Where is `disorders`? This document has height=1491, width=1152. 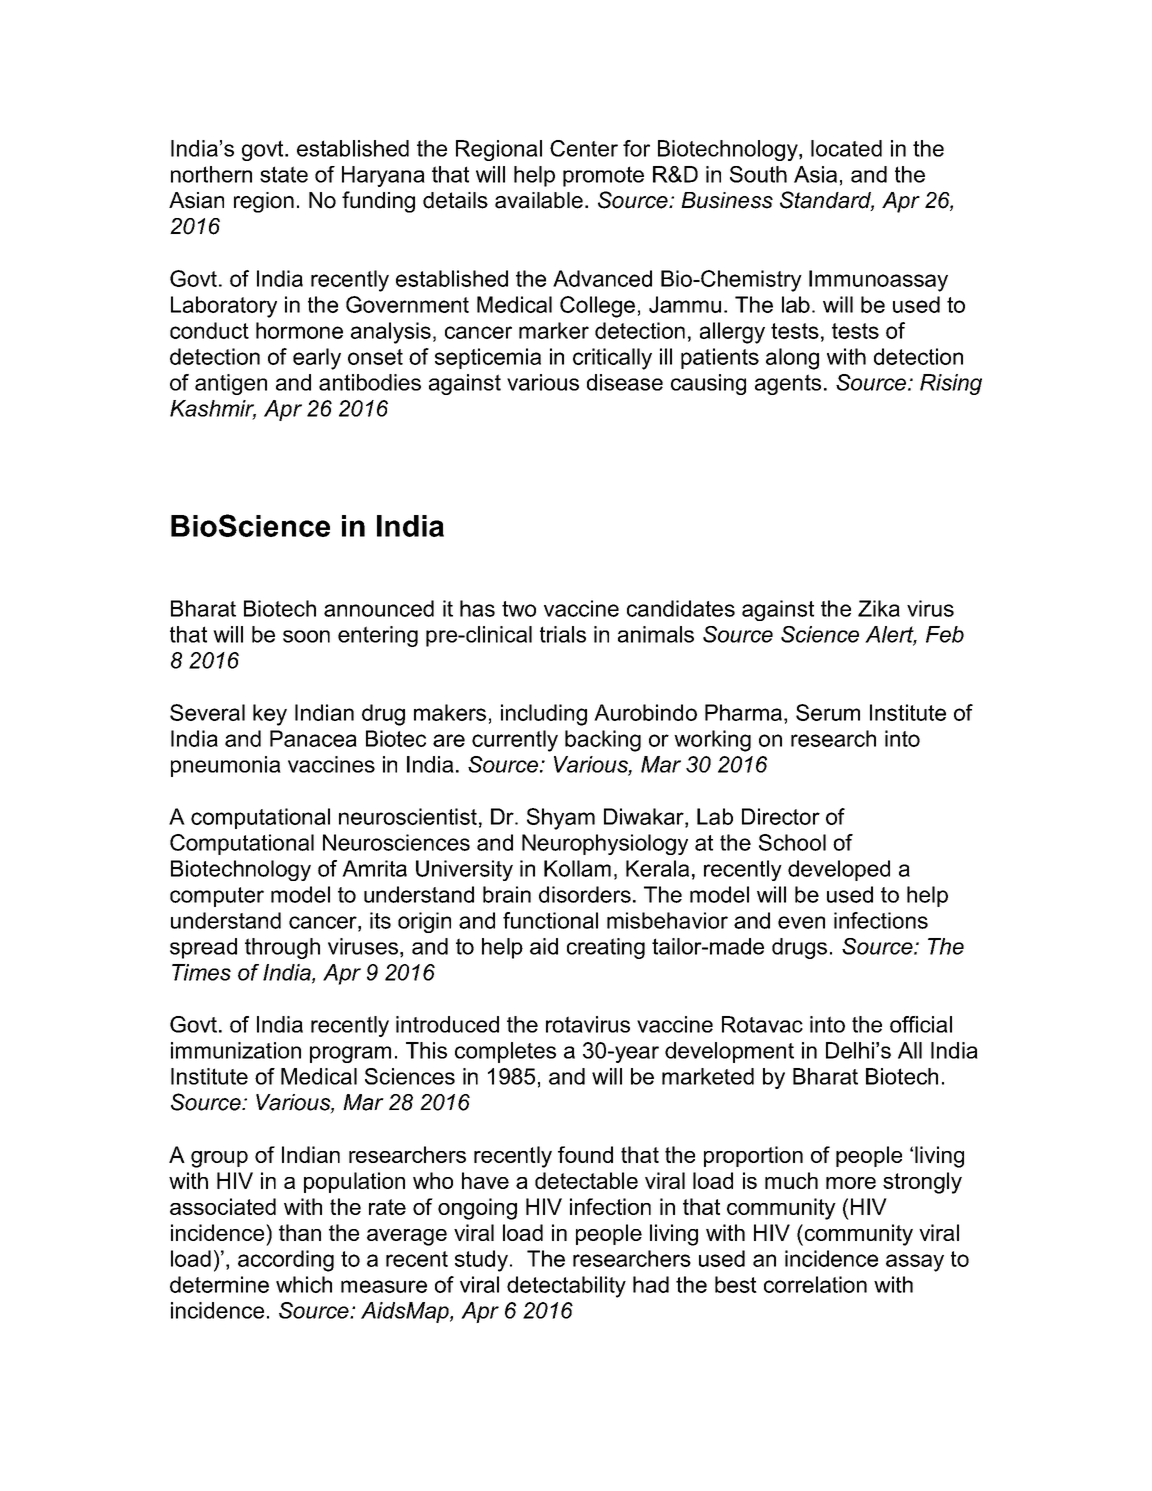 disorders is located at coordinates (585, 894).
